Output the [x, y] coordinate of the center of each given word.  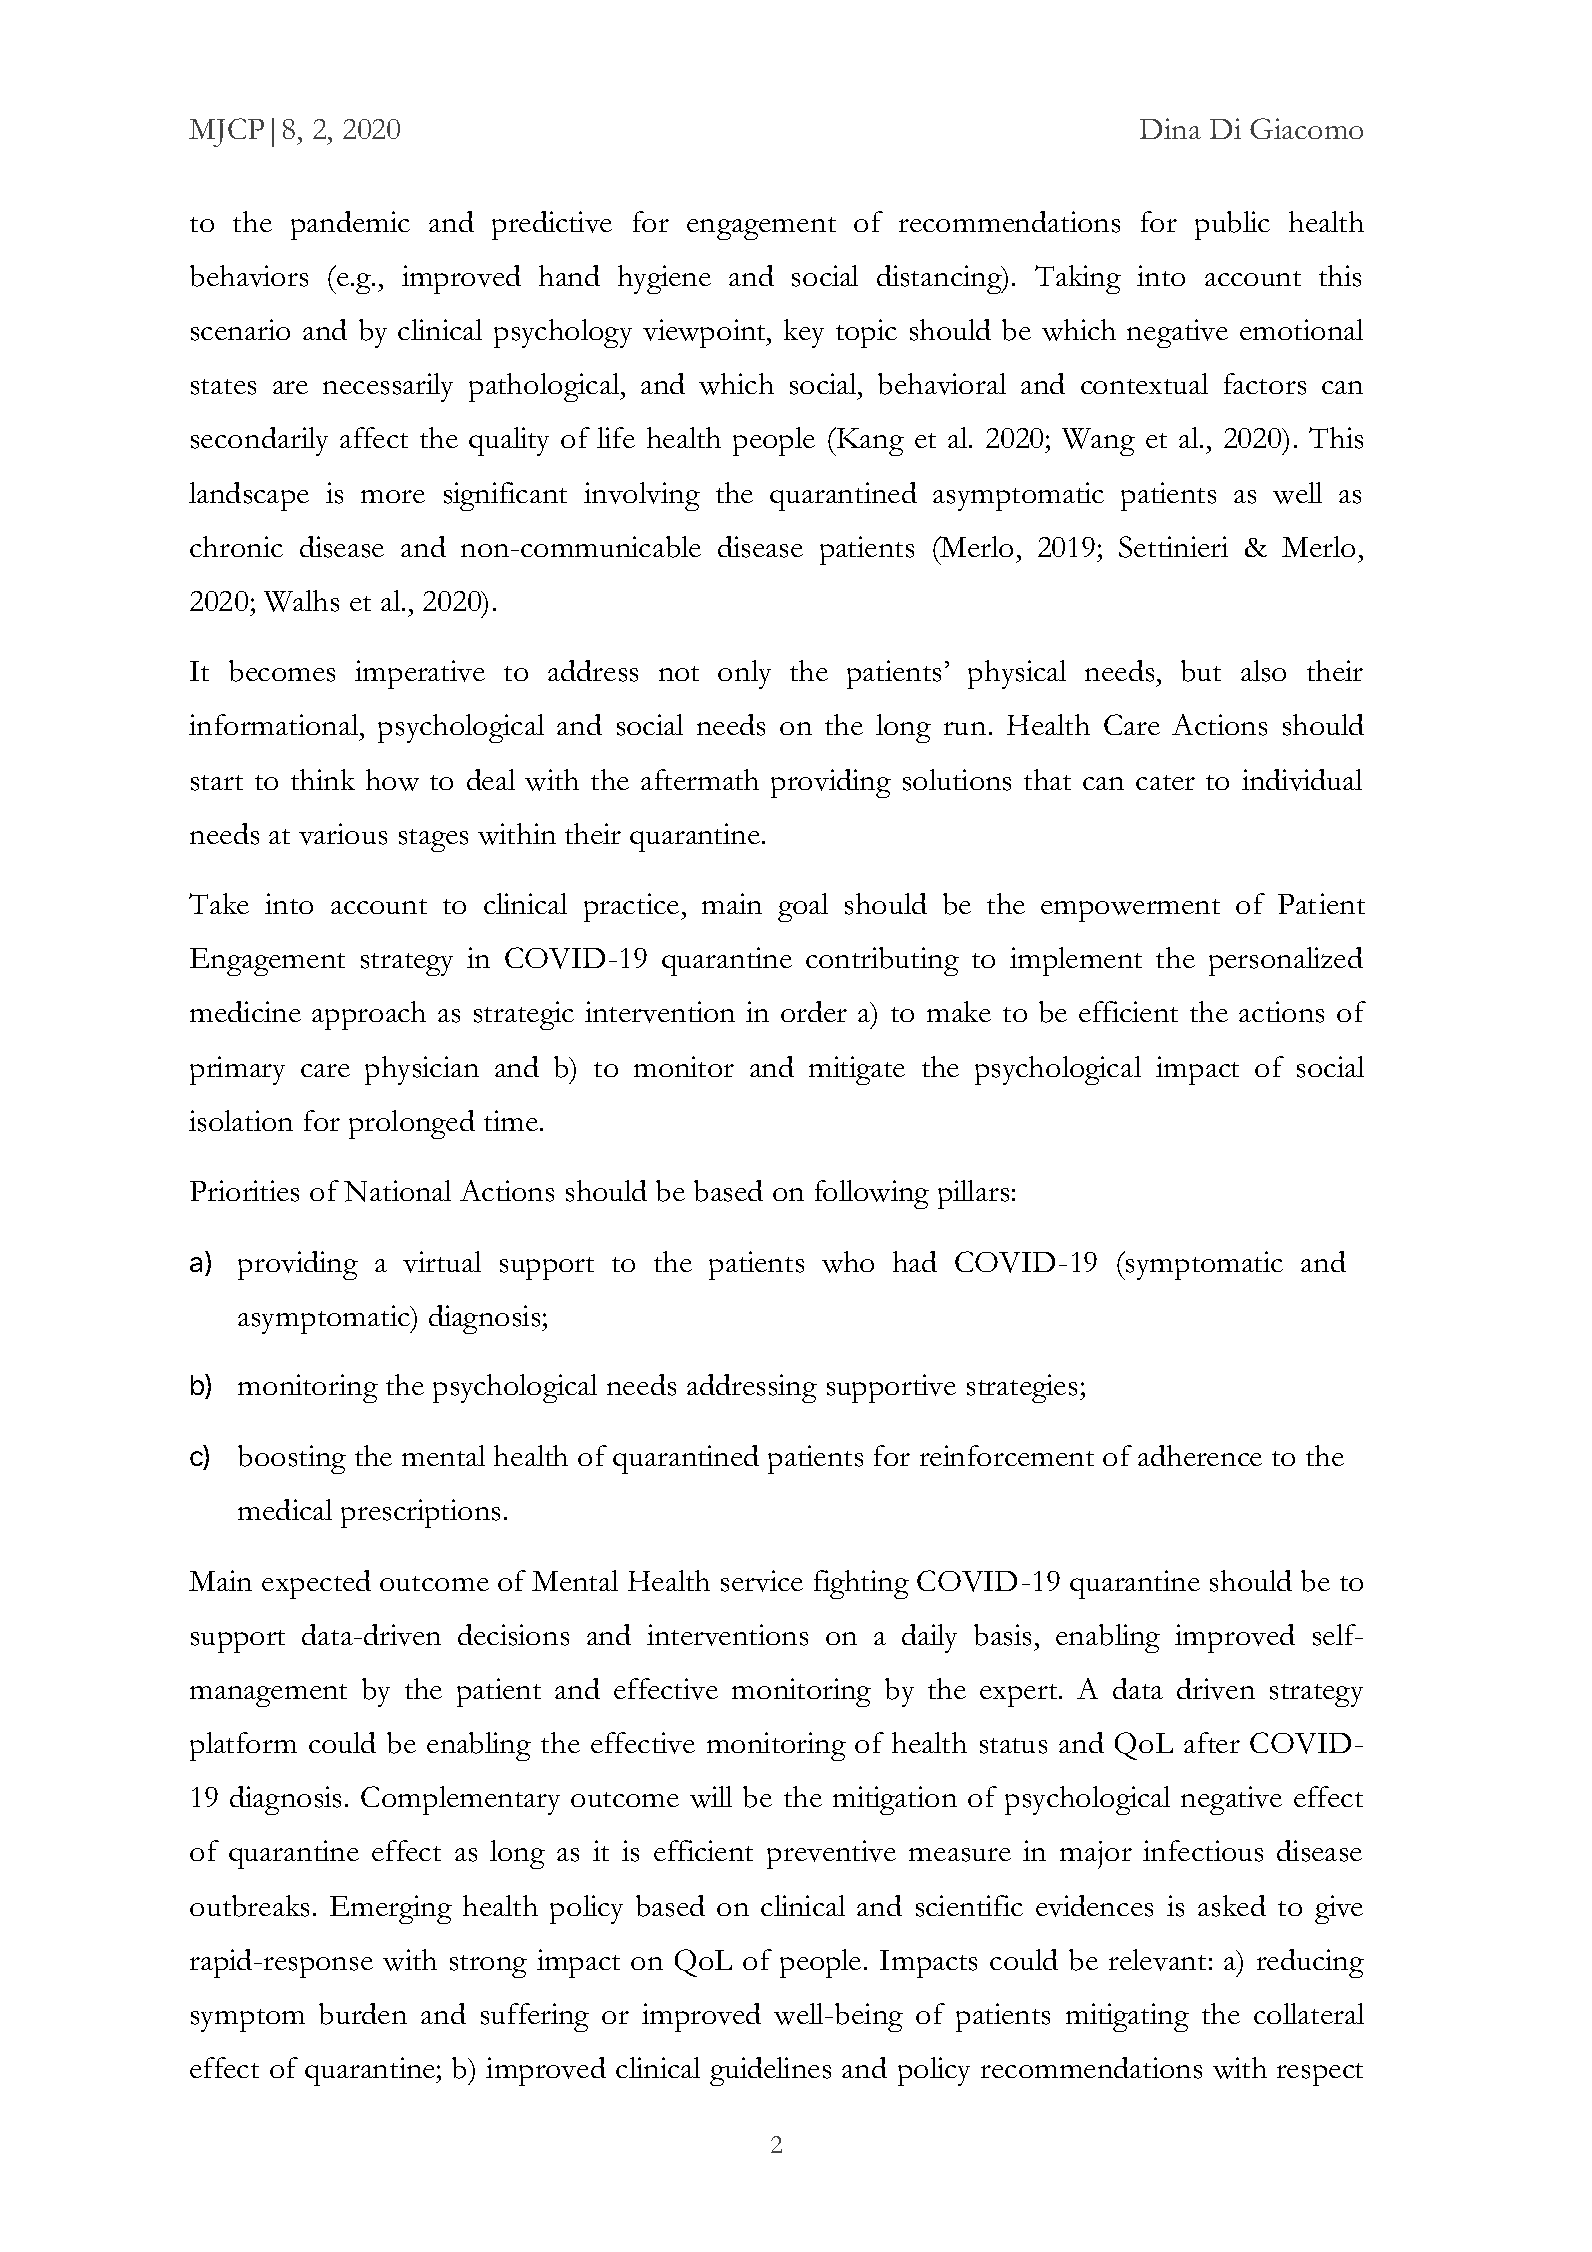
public [1232, 225]
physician [422, 1070]
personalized [1286, 961]
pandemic [350, 225]
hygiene [664, 279]
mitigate [857, 1070]
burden [363, 2014]
